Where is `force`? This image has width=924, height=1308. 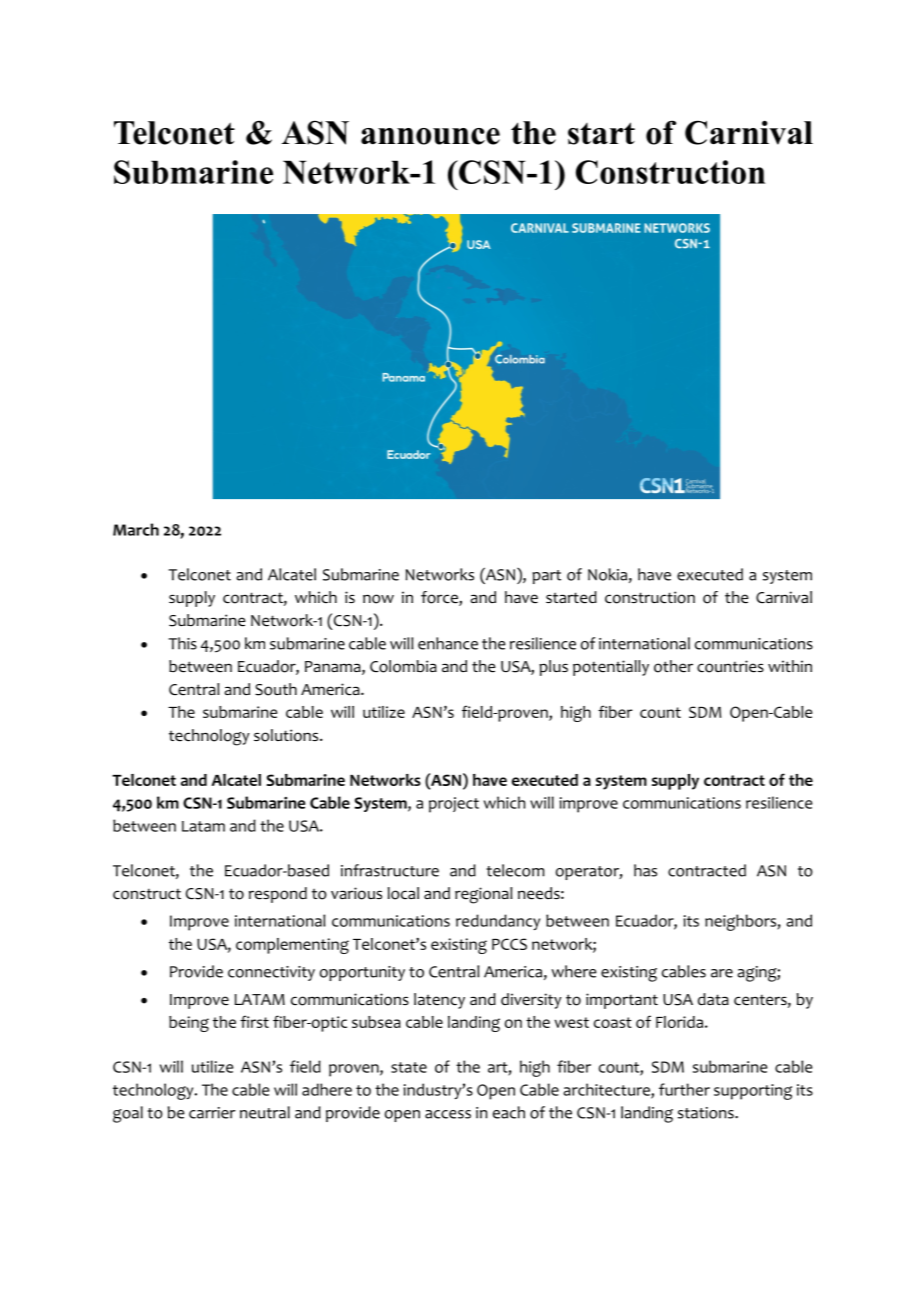
force is located at coordinates (440, 598).
